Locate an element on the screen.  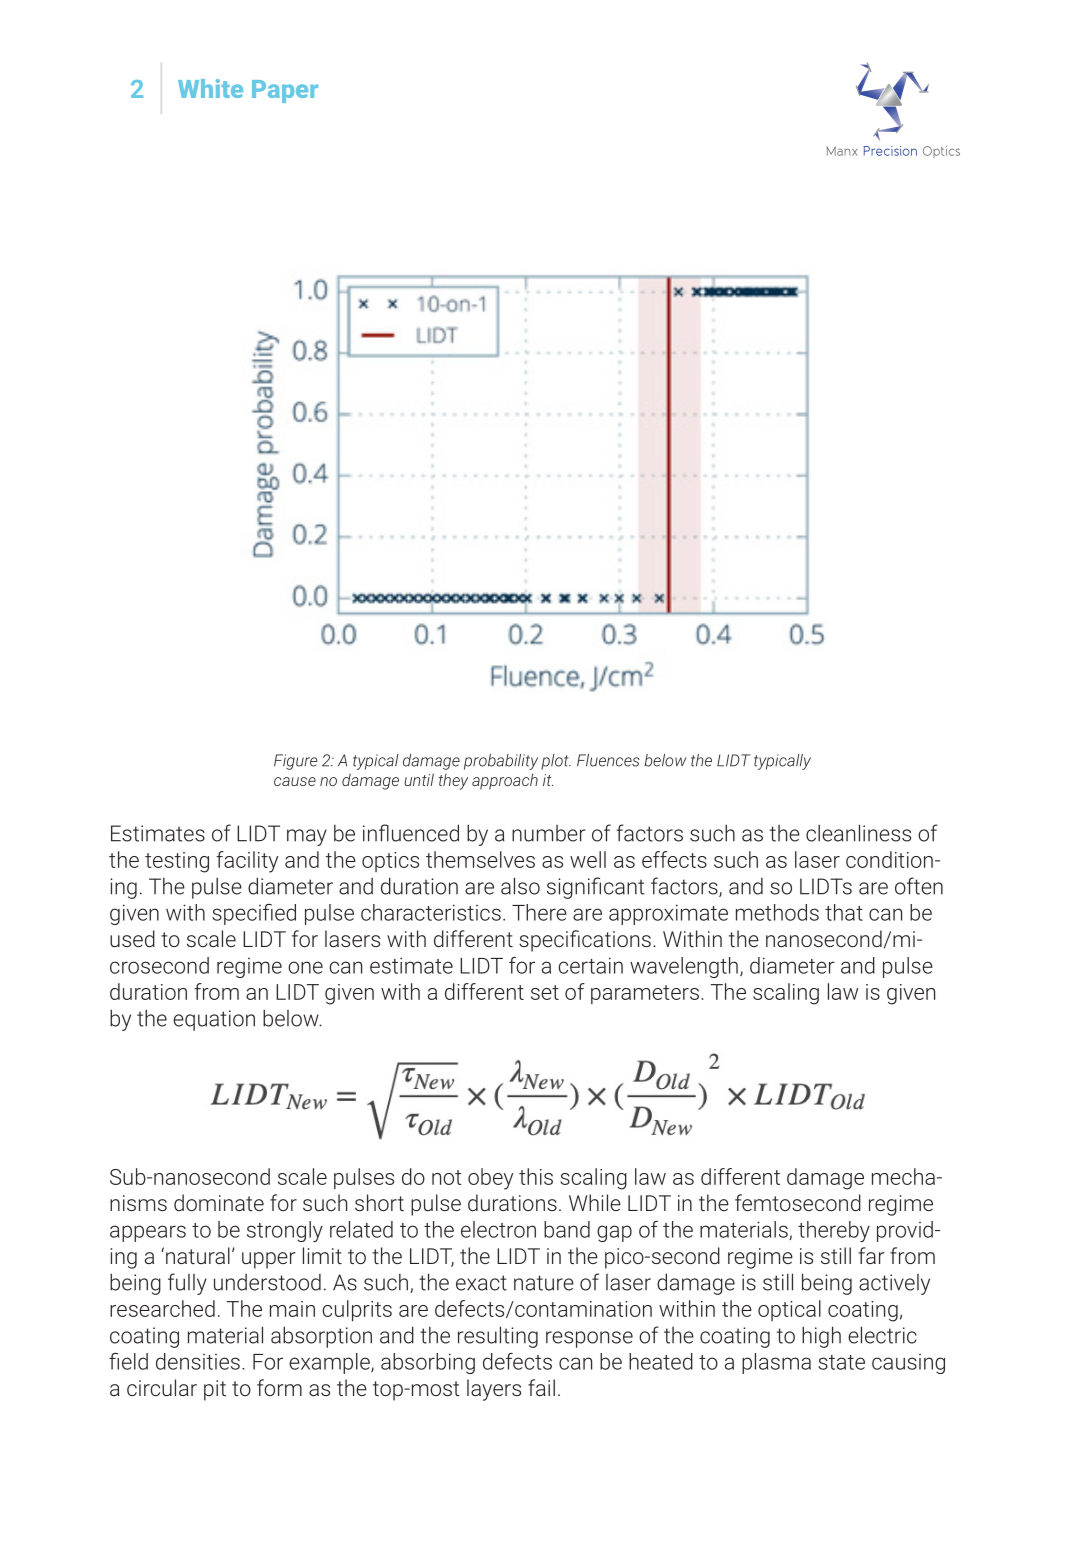
high is located at coordinates (821, 1337).
